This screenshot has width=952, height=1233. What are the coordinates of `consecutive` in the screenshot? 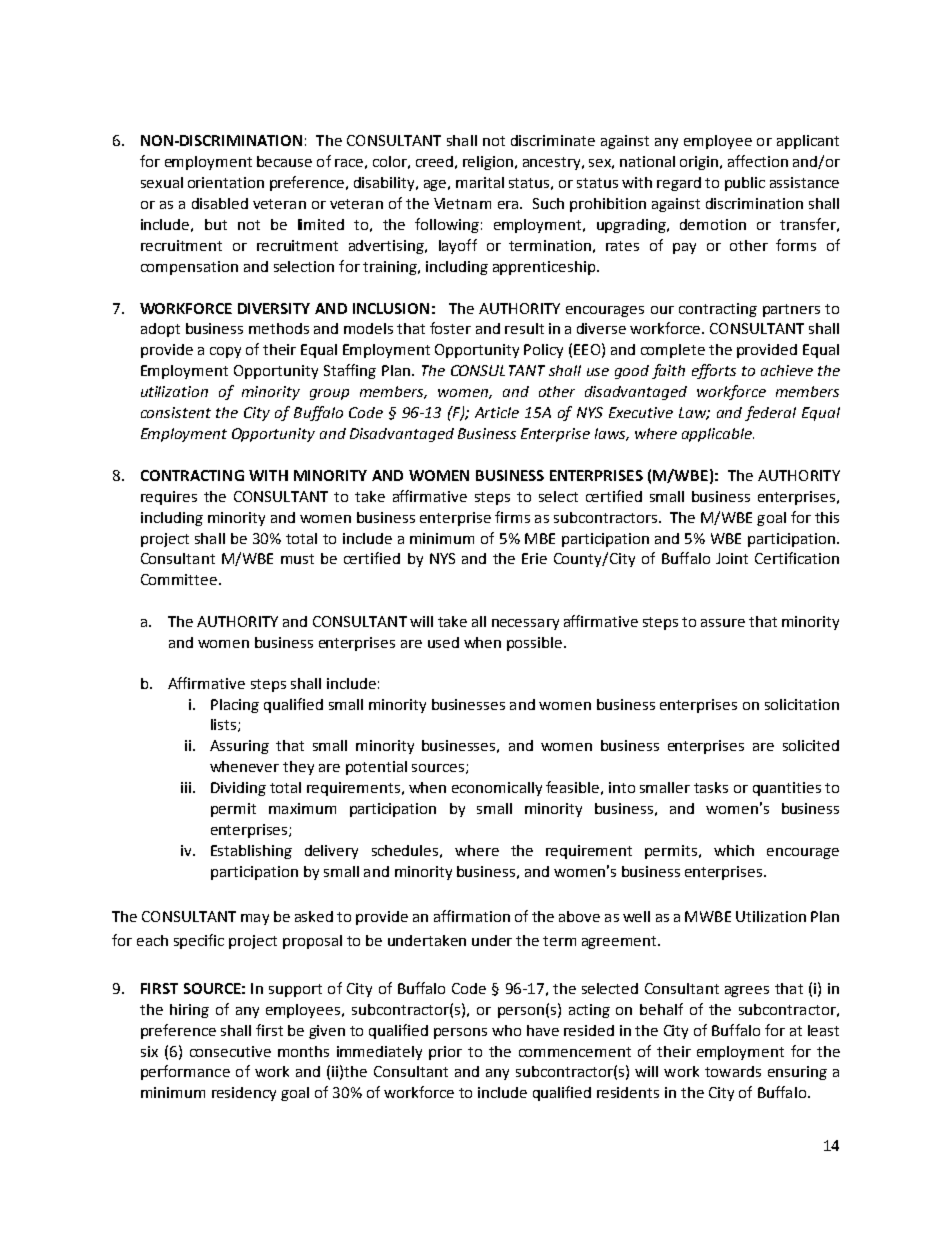 It's located at (230, 1051).
